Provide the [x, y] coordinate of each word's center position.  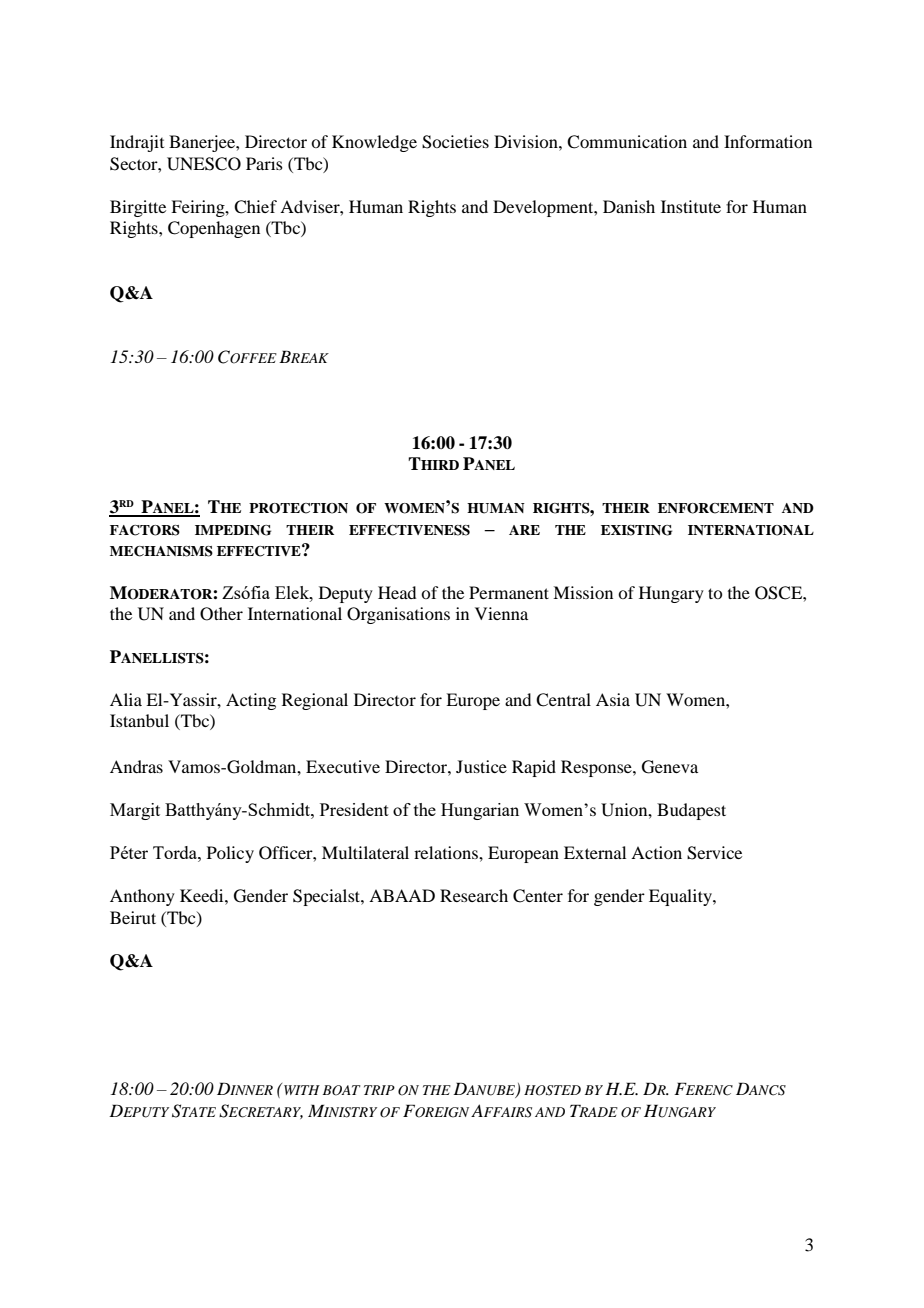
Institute [691, 206]
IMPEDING [233, 530]
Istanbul [139, 720]
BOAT [342, 1090]
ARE [524, 530]
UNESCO [204, 164]
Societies [455, 142]
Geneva [670, 767]
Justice [481, 766]
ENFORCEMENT [716, 508]
